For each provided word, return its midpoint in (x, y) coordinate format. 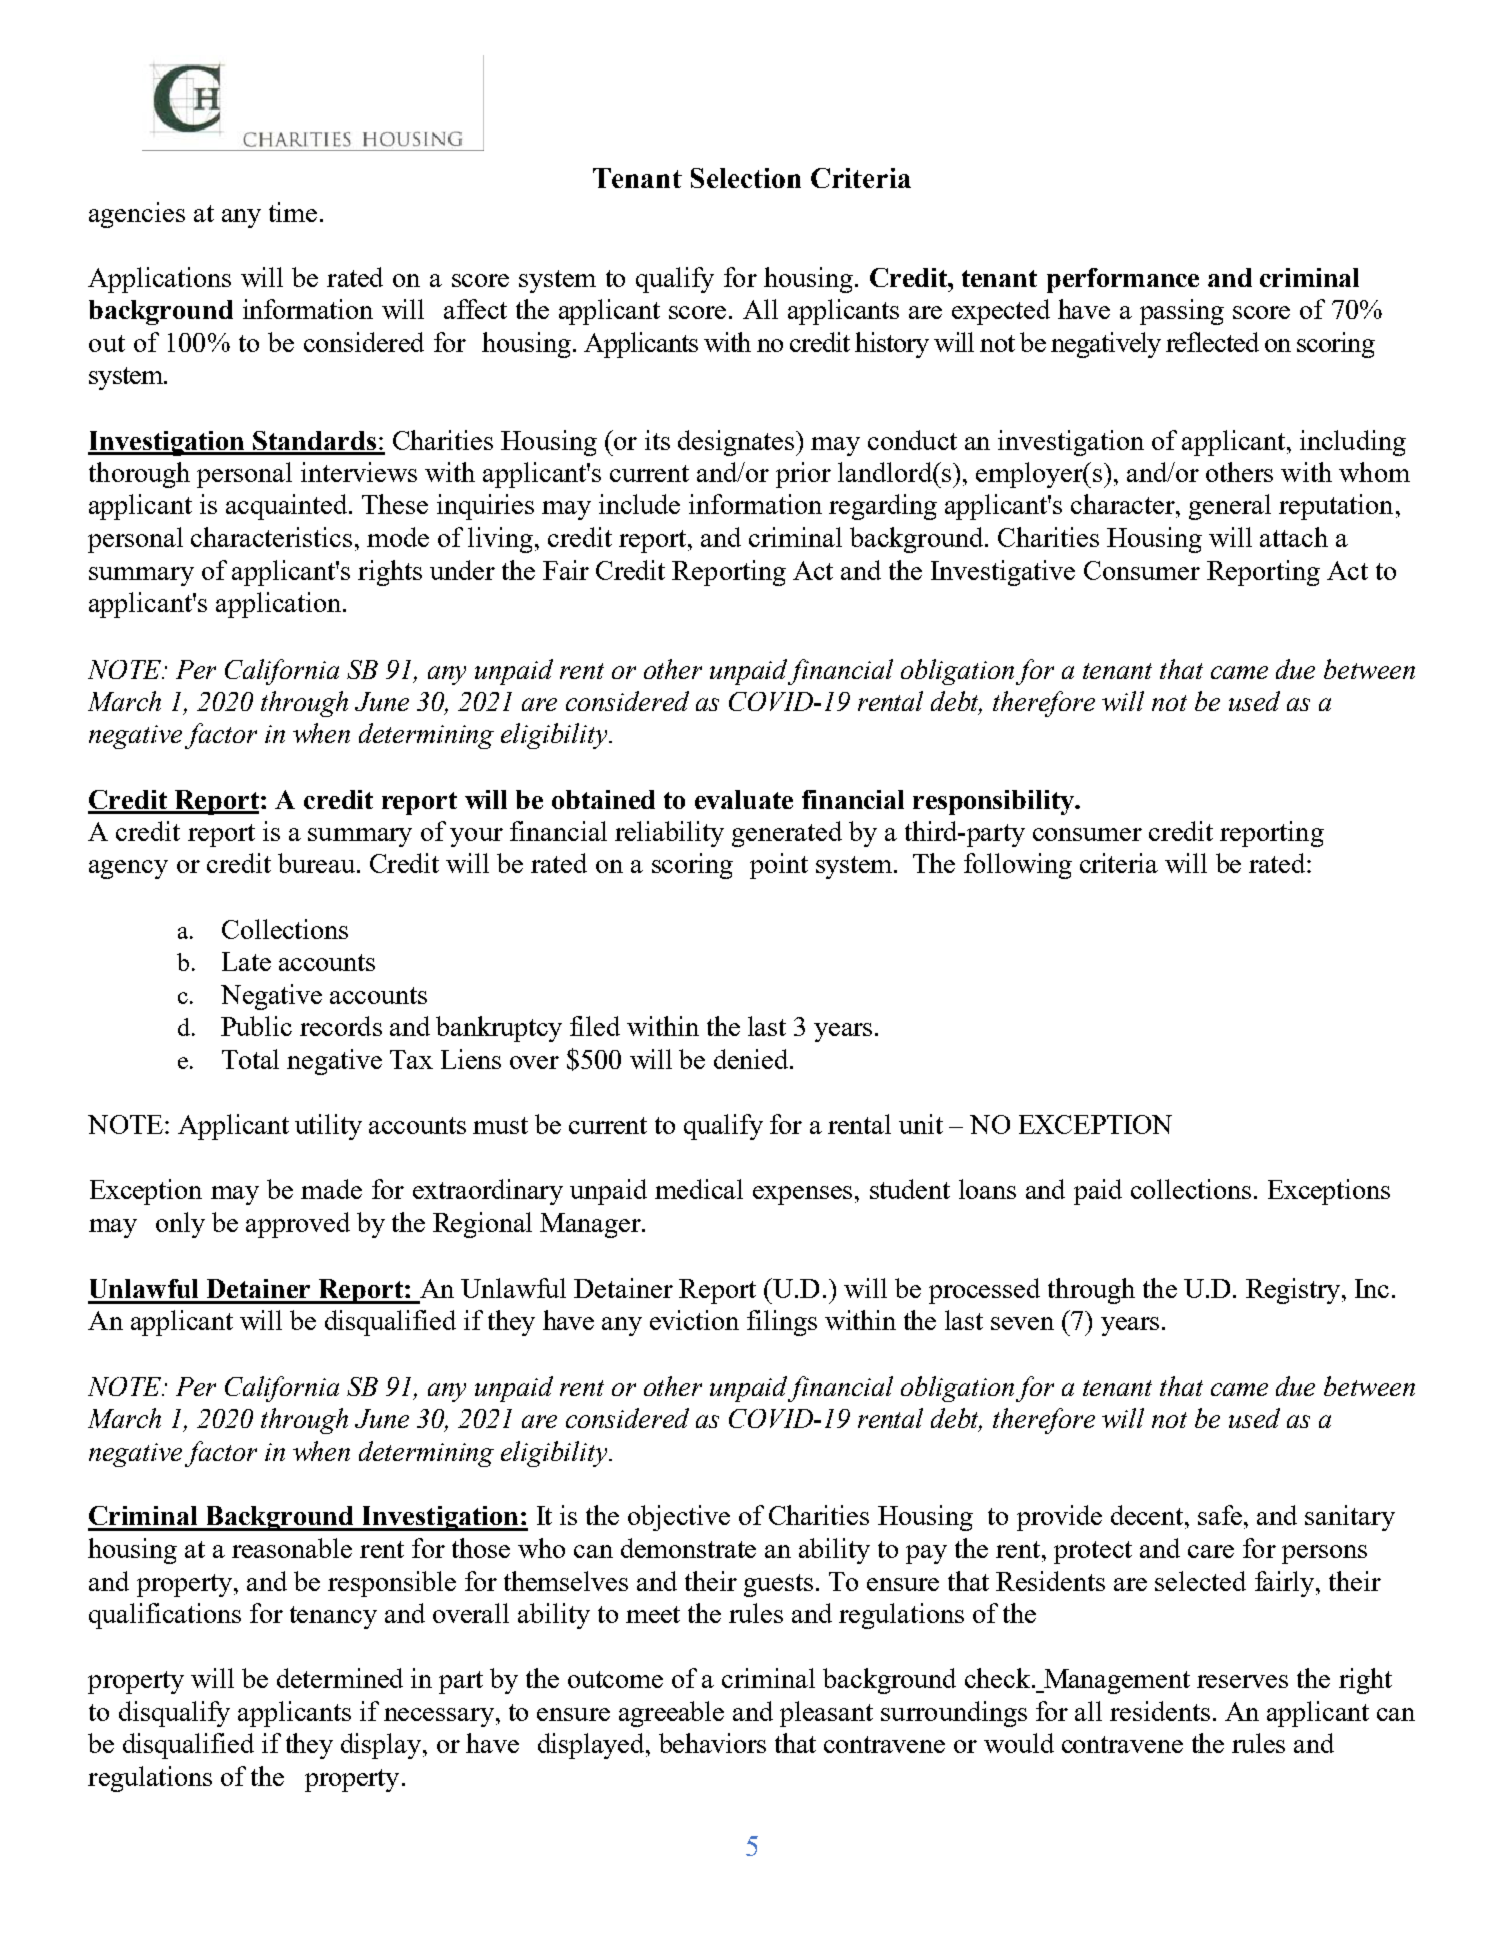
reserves (1242, 1681)
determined (340, 1678)
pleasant (826, 1714)
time (293, 212)
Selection (746, 178)
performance (1123, 280)
